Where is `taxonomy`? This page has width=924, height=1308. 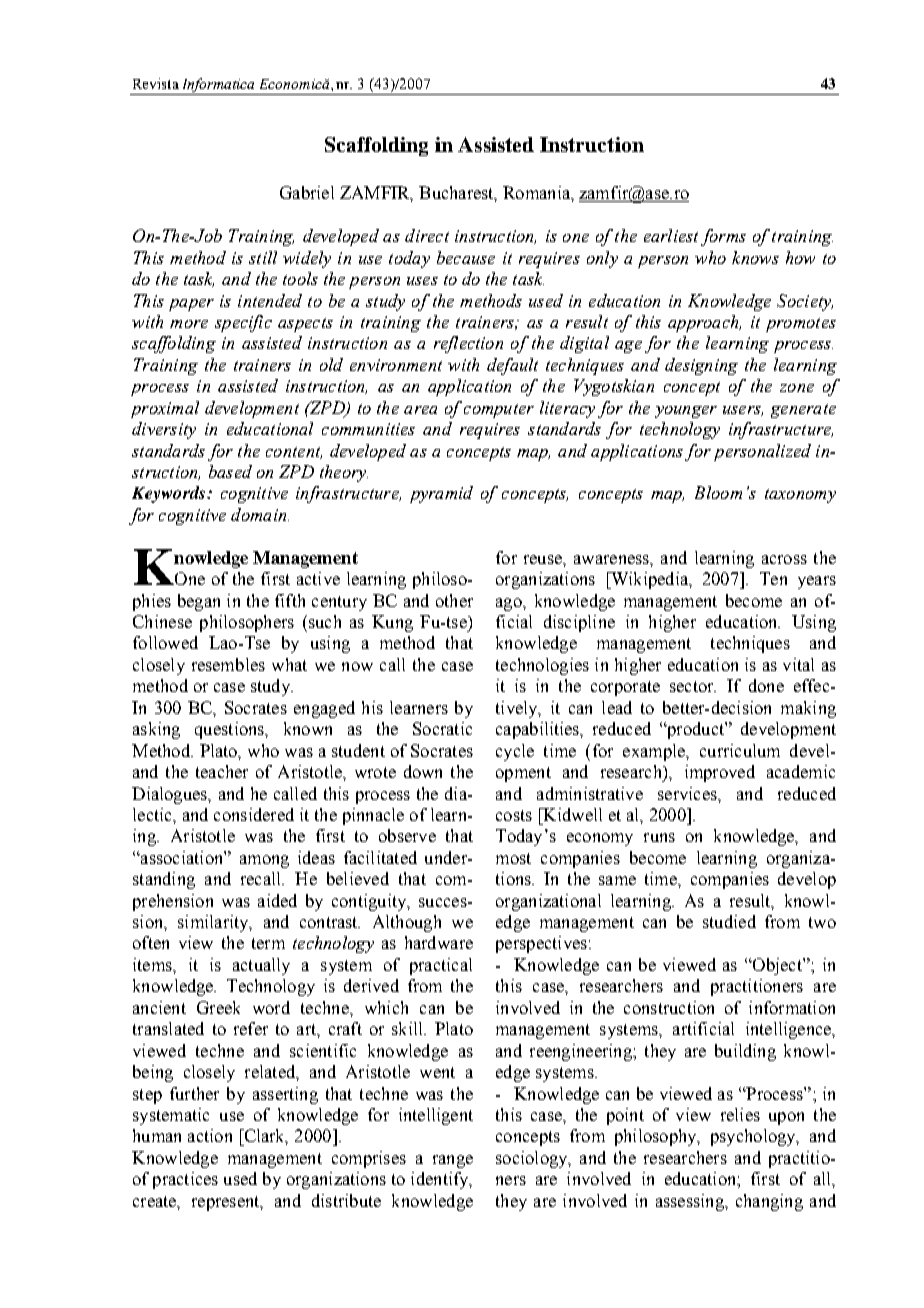 taxonomy is located at coordinates (800, 496).
